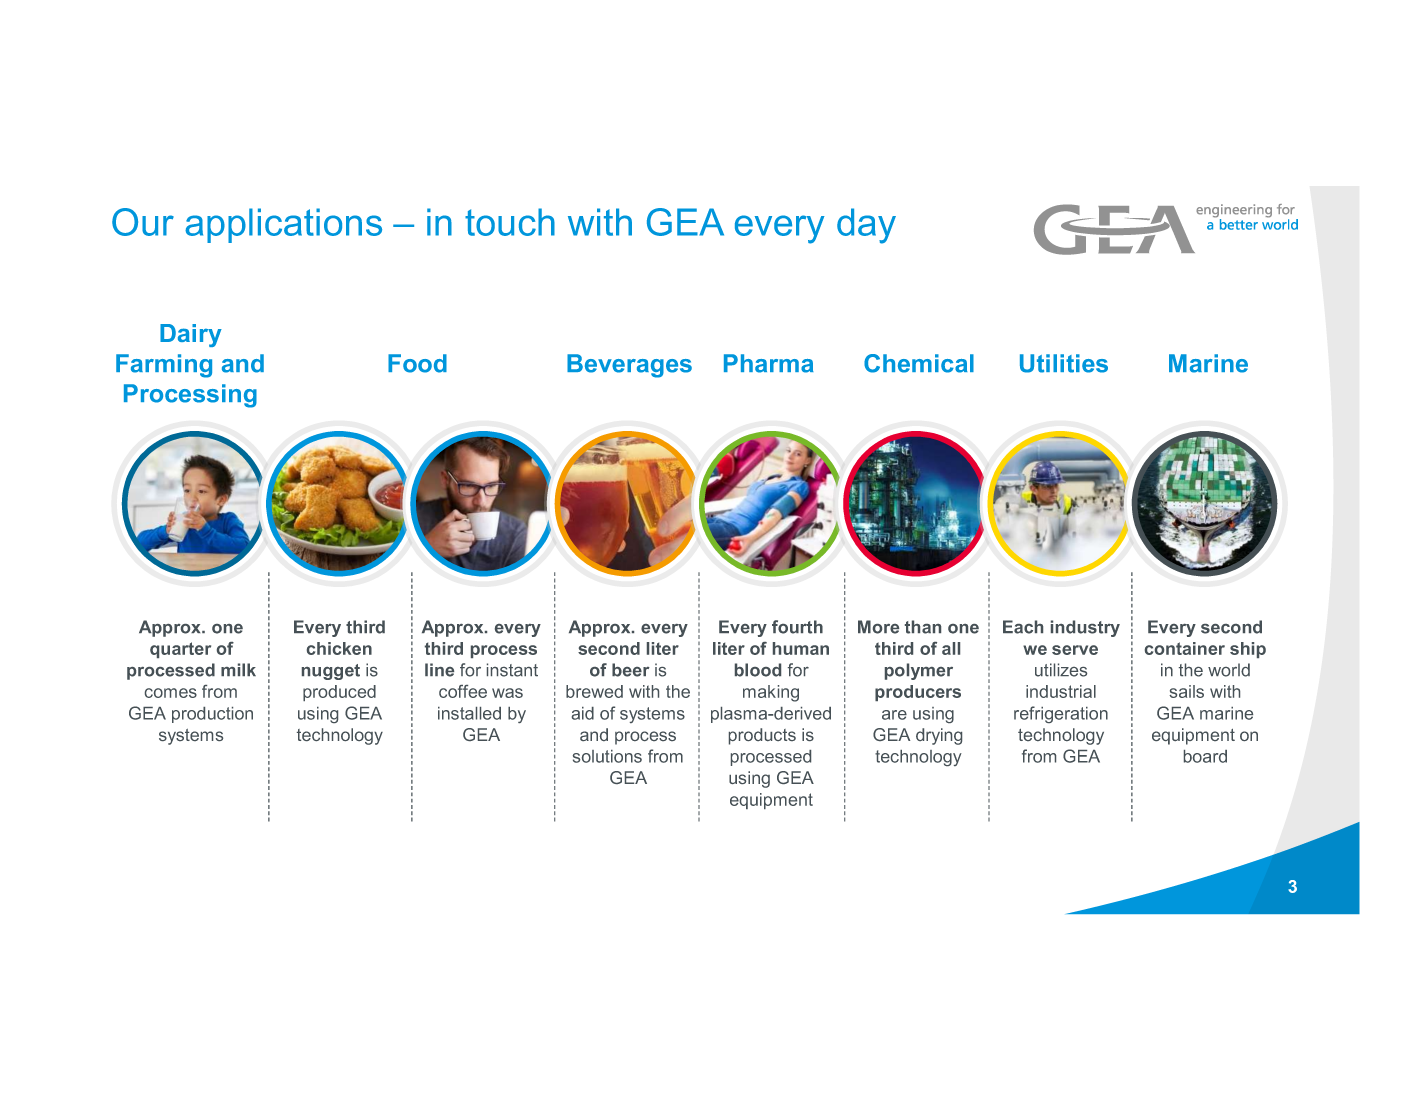 The height and width of the screenshot is (1100, 1424). Describe the element at coordinates (797, 627) in the screenshot. I see `fourth` at that location.
